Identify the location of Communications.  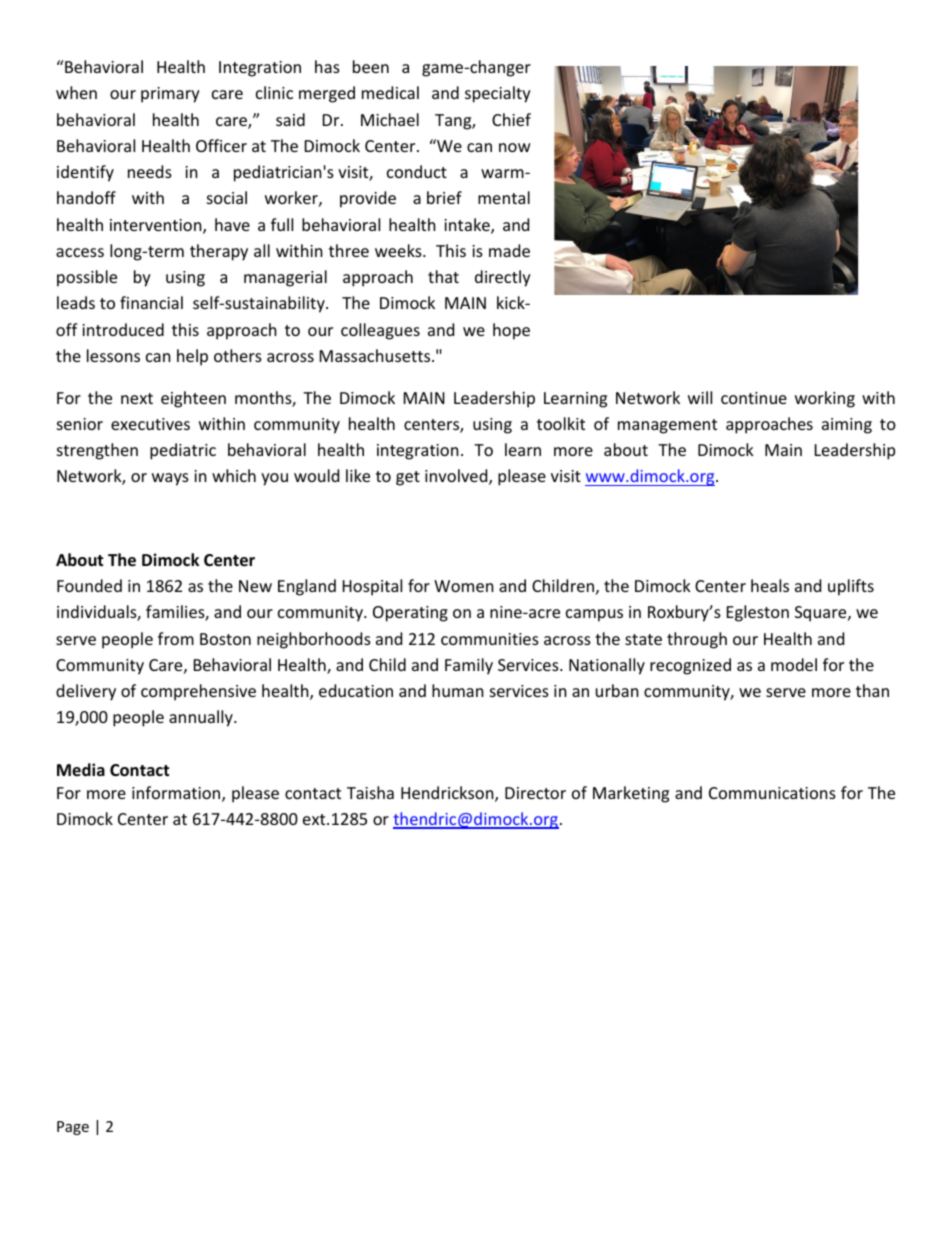
(772, 793).
